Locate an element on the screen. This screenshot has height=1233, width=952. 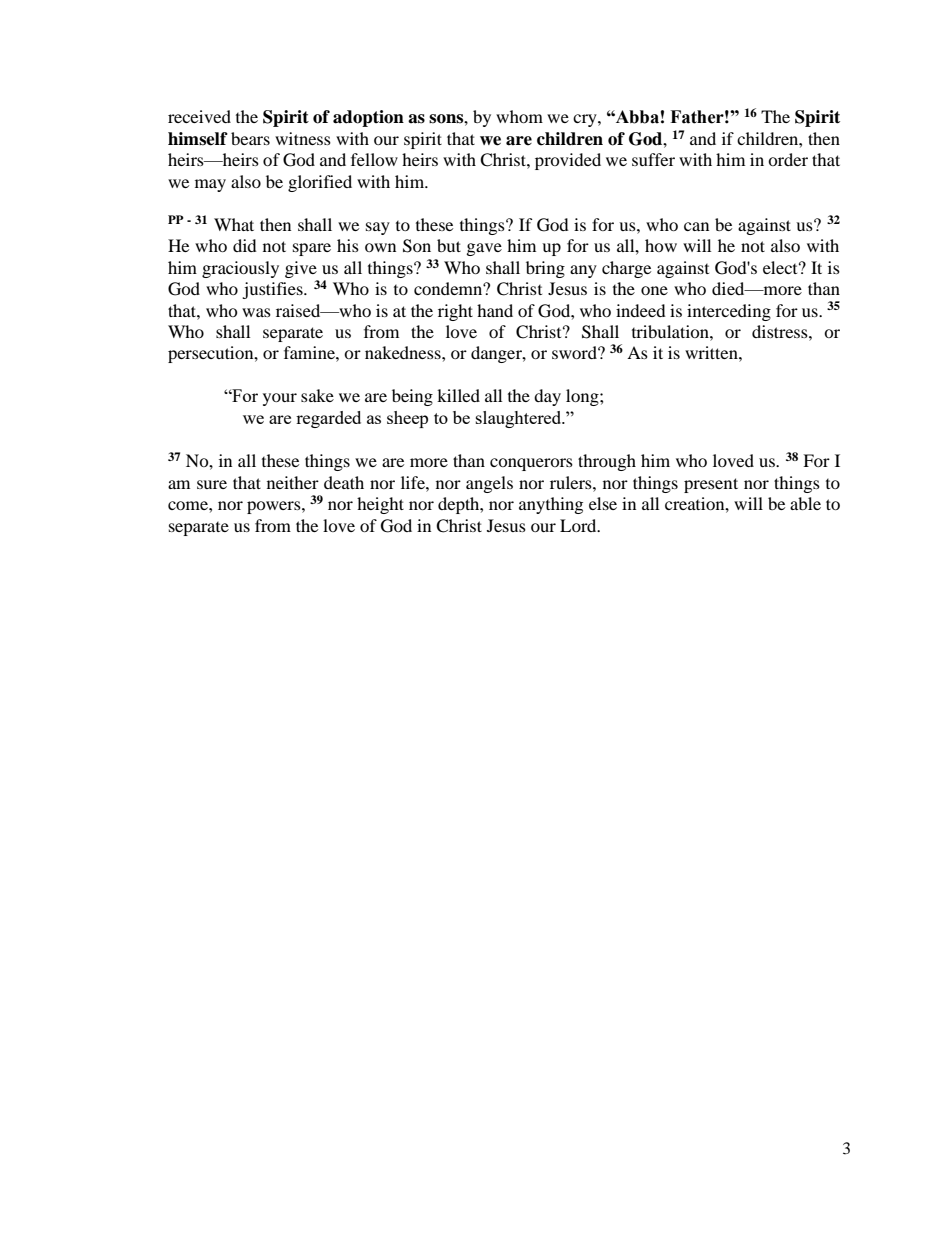
bears is located at coordinates (250, 138).
